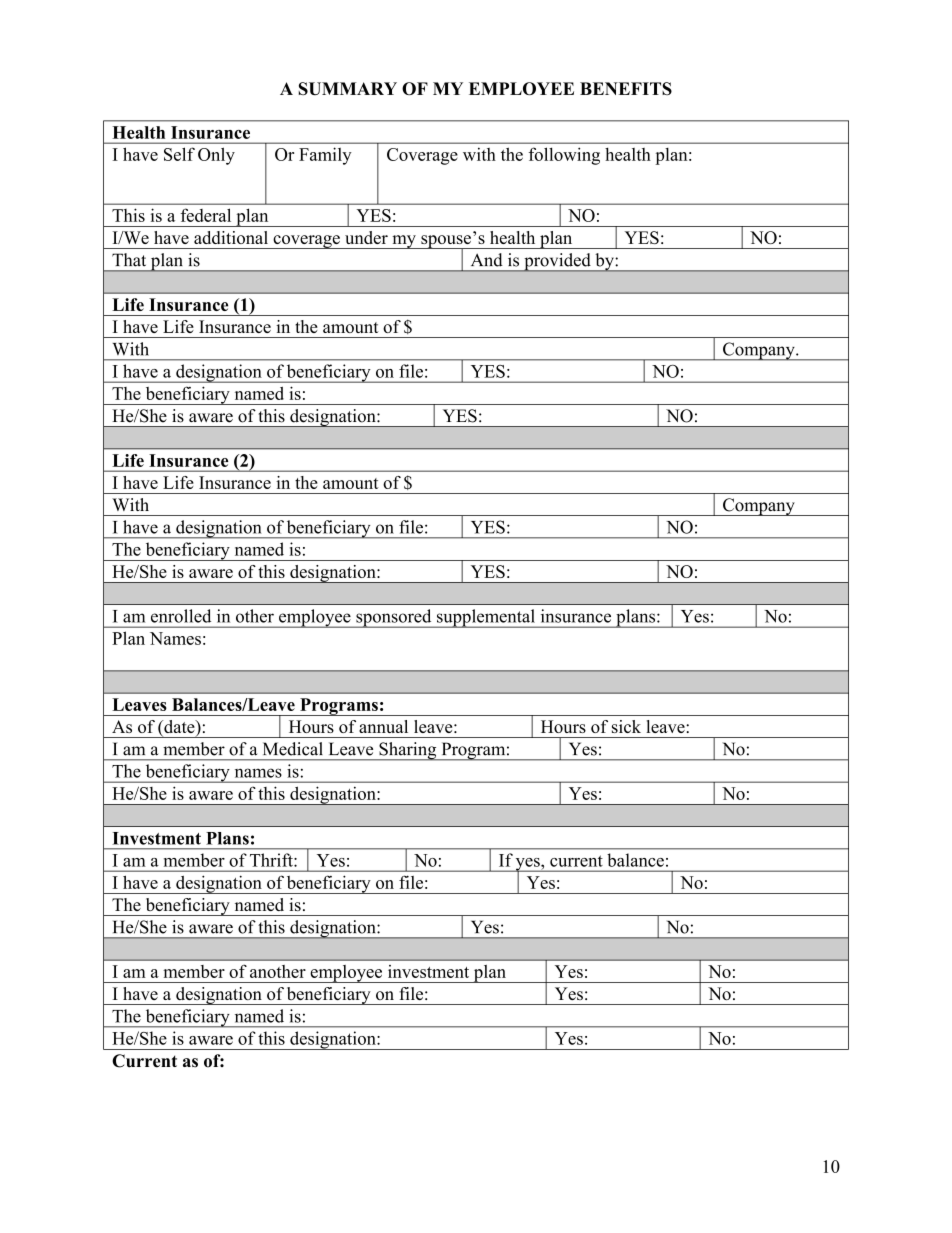 The width and height of the screenshot is (952, 1233). I want to click on Sharing, so click(408, 751).
